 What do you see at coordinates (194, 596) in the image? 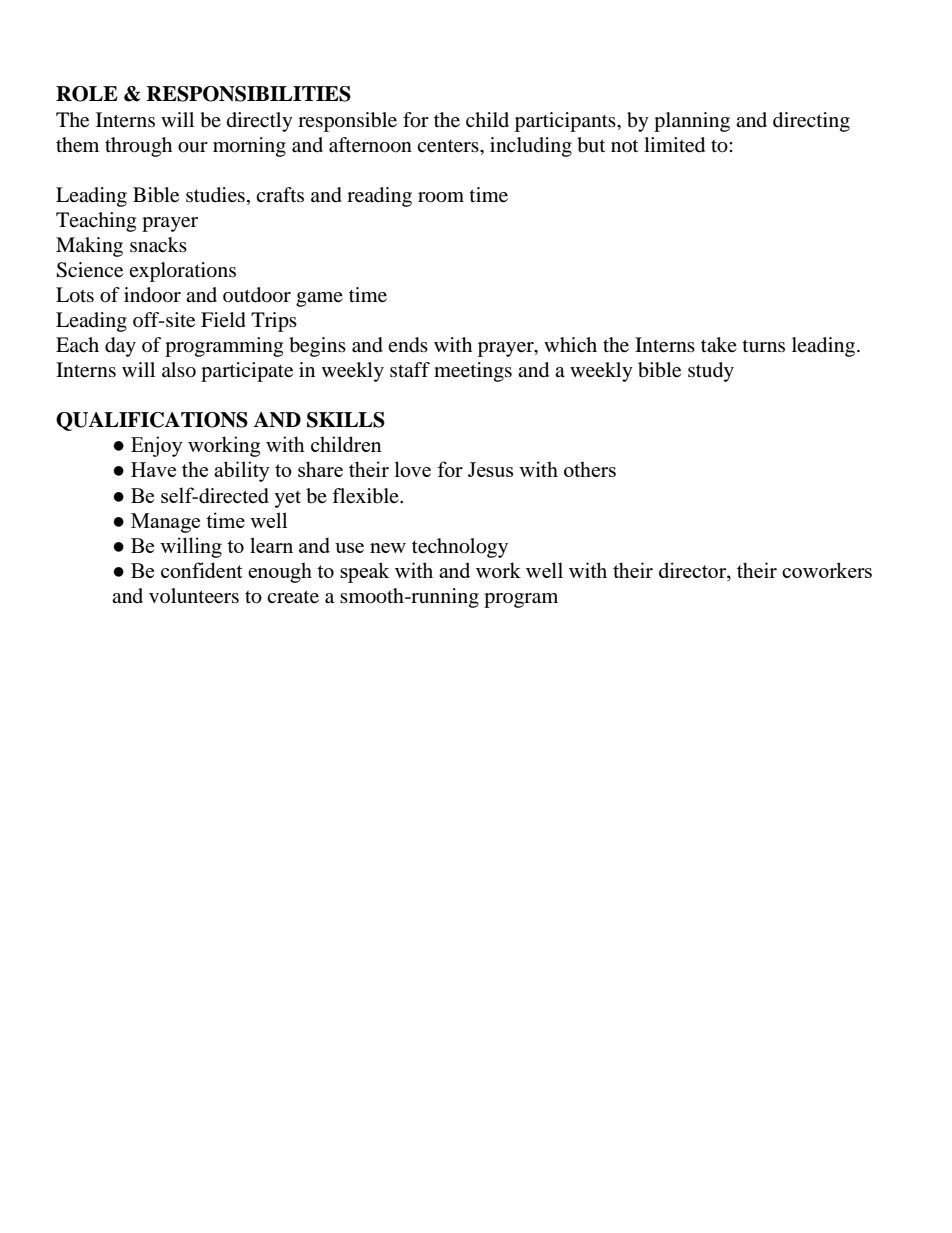
I see `volunteers` at bounding box center [194, 596].
